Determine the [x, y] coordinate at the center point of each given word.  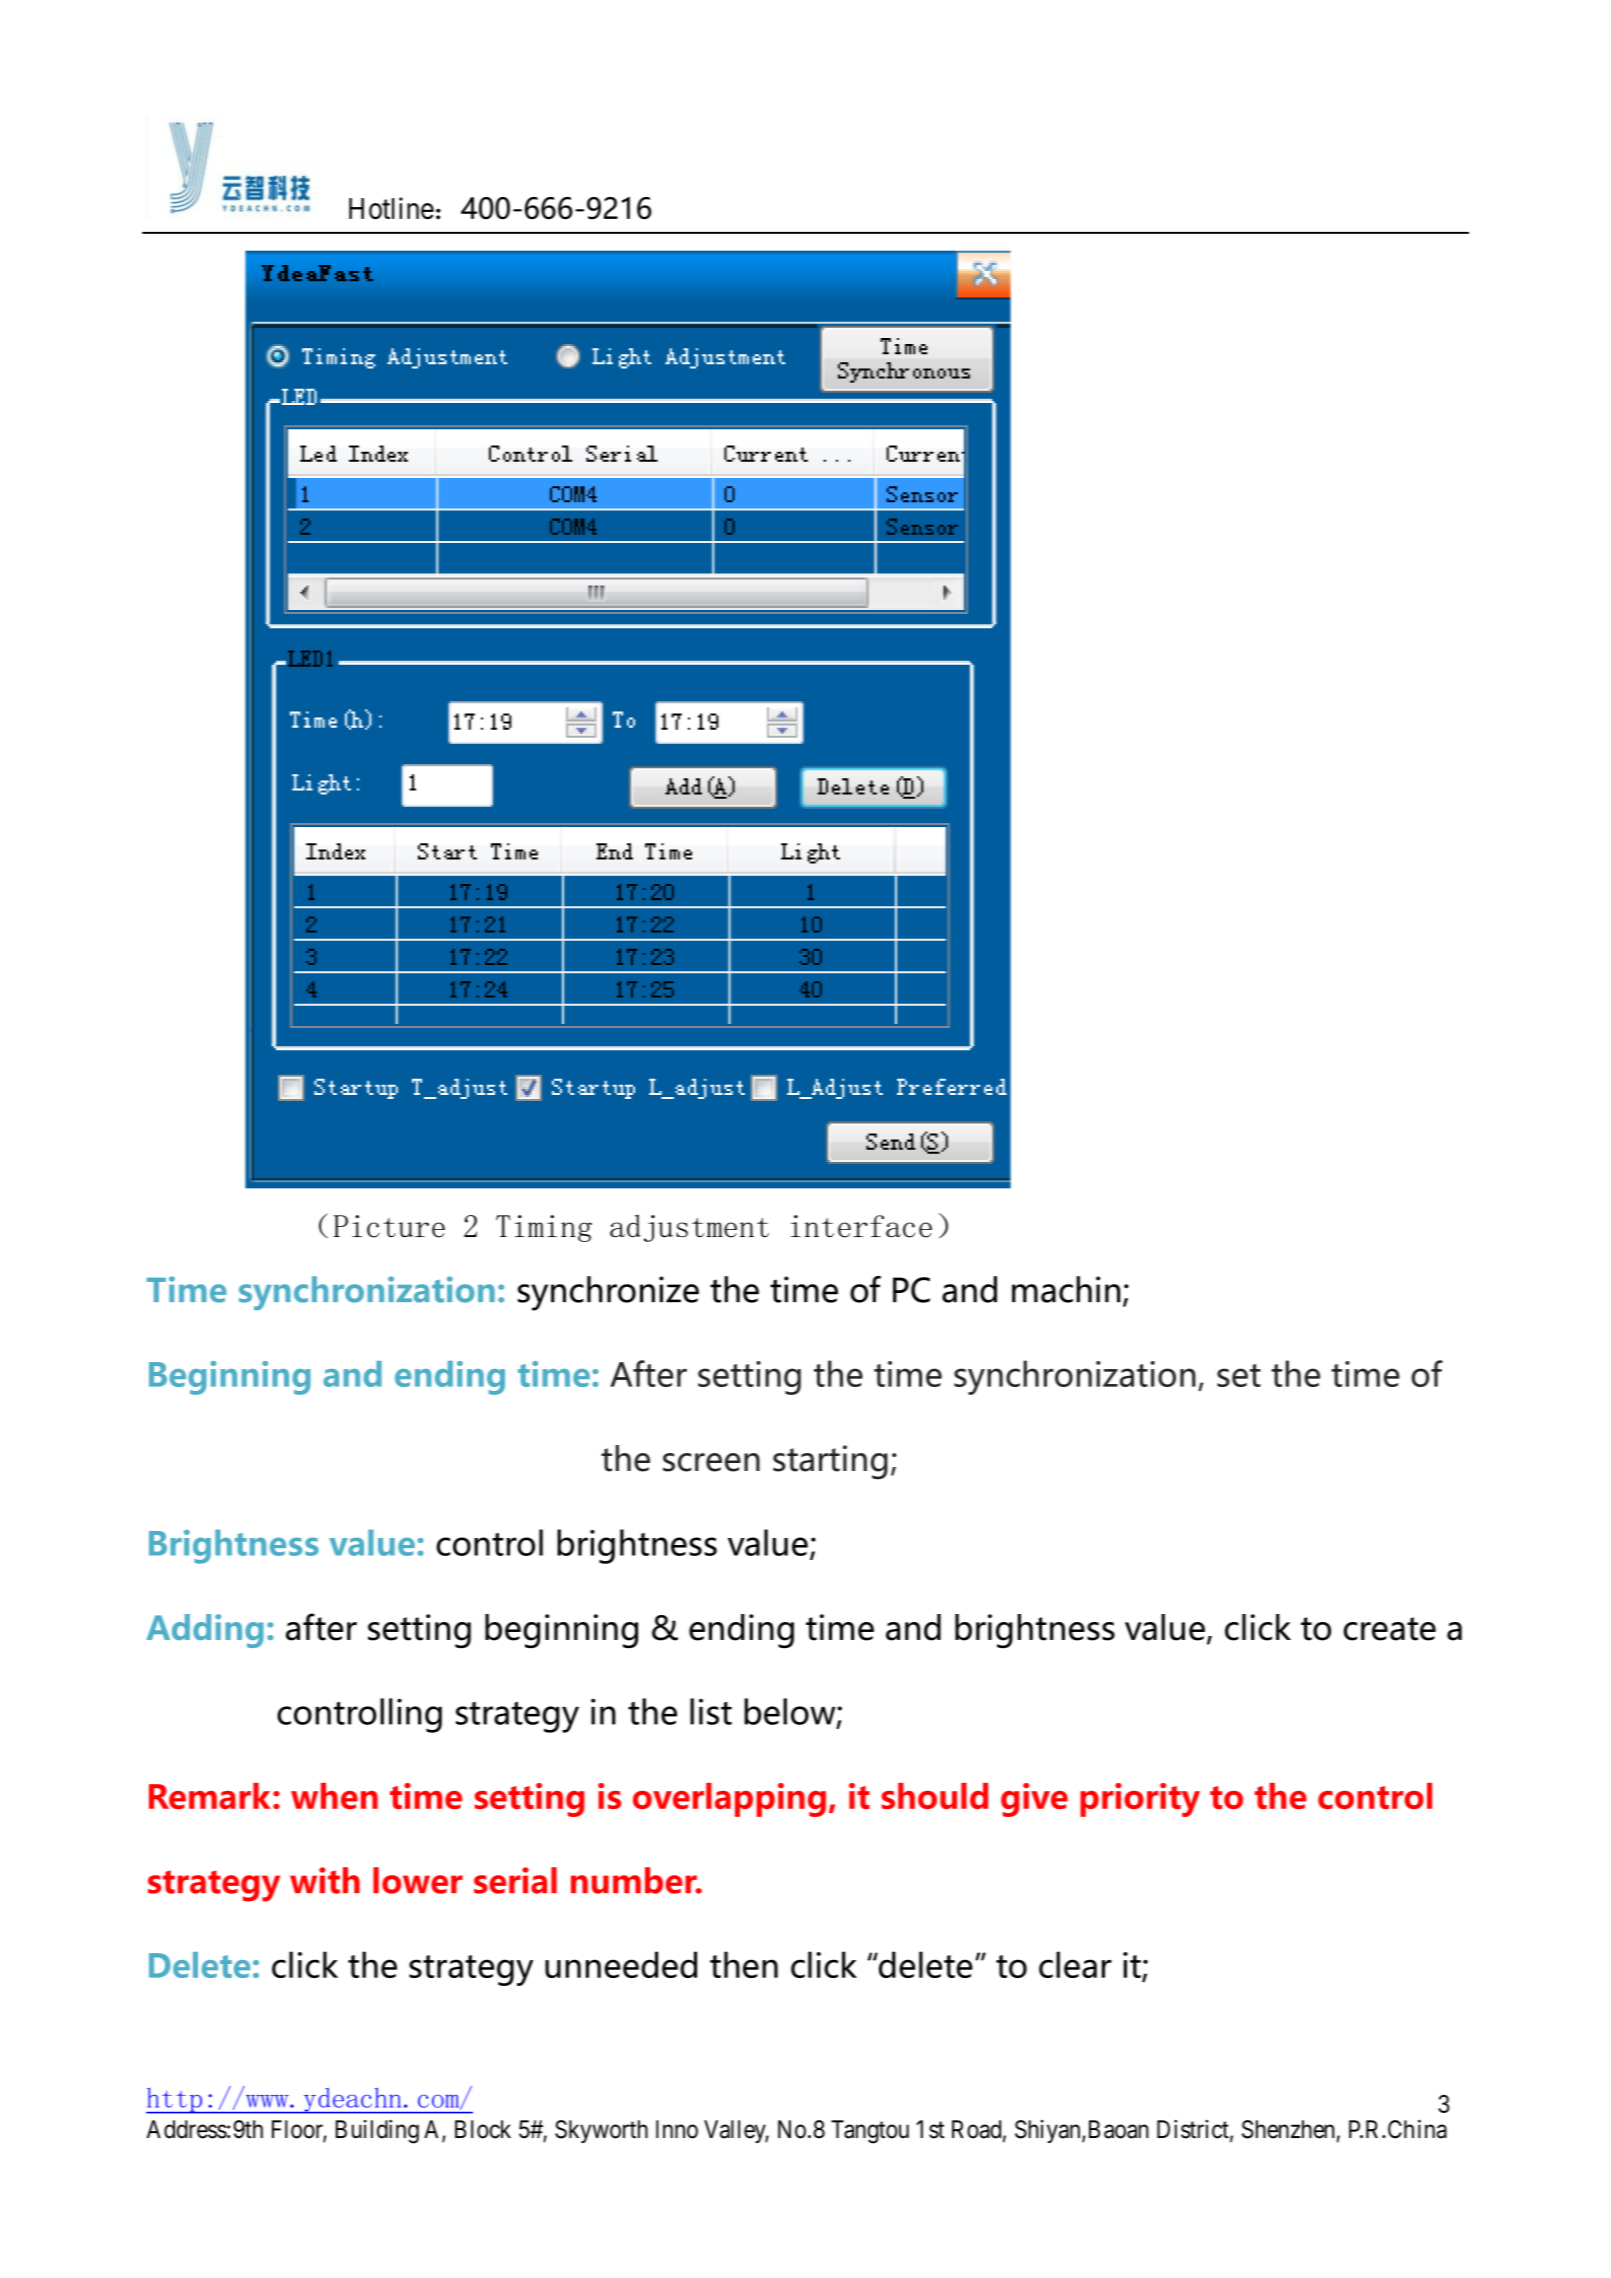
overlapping [729, 1800]
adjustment [689, 1228]
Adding [205, 1631]
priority [1140, 1800]
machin [1066, 1289]
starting [830, 1462]
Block [483, 2129]
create [1389, 1629]
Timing [544, 1228]
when [334, 1796]
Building [377, 2132]
